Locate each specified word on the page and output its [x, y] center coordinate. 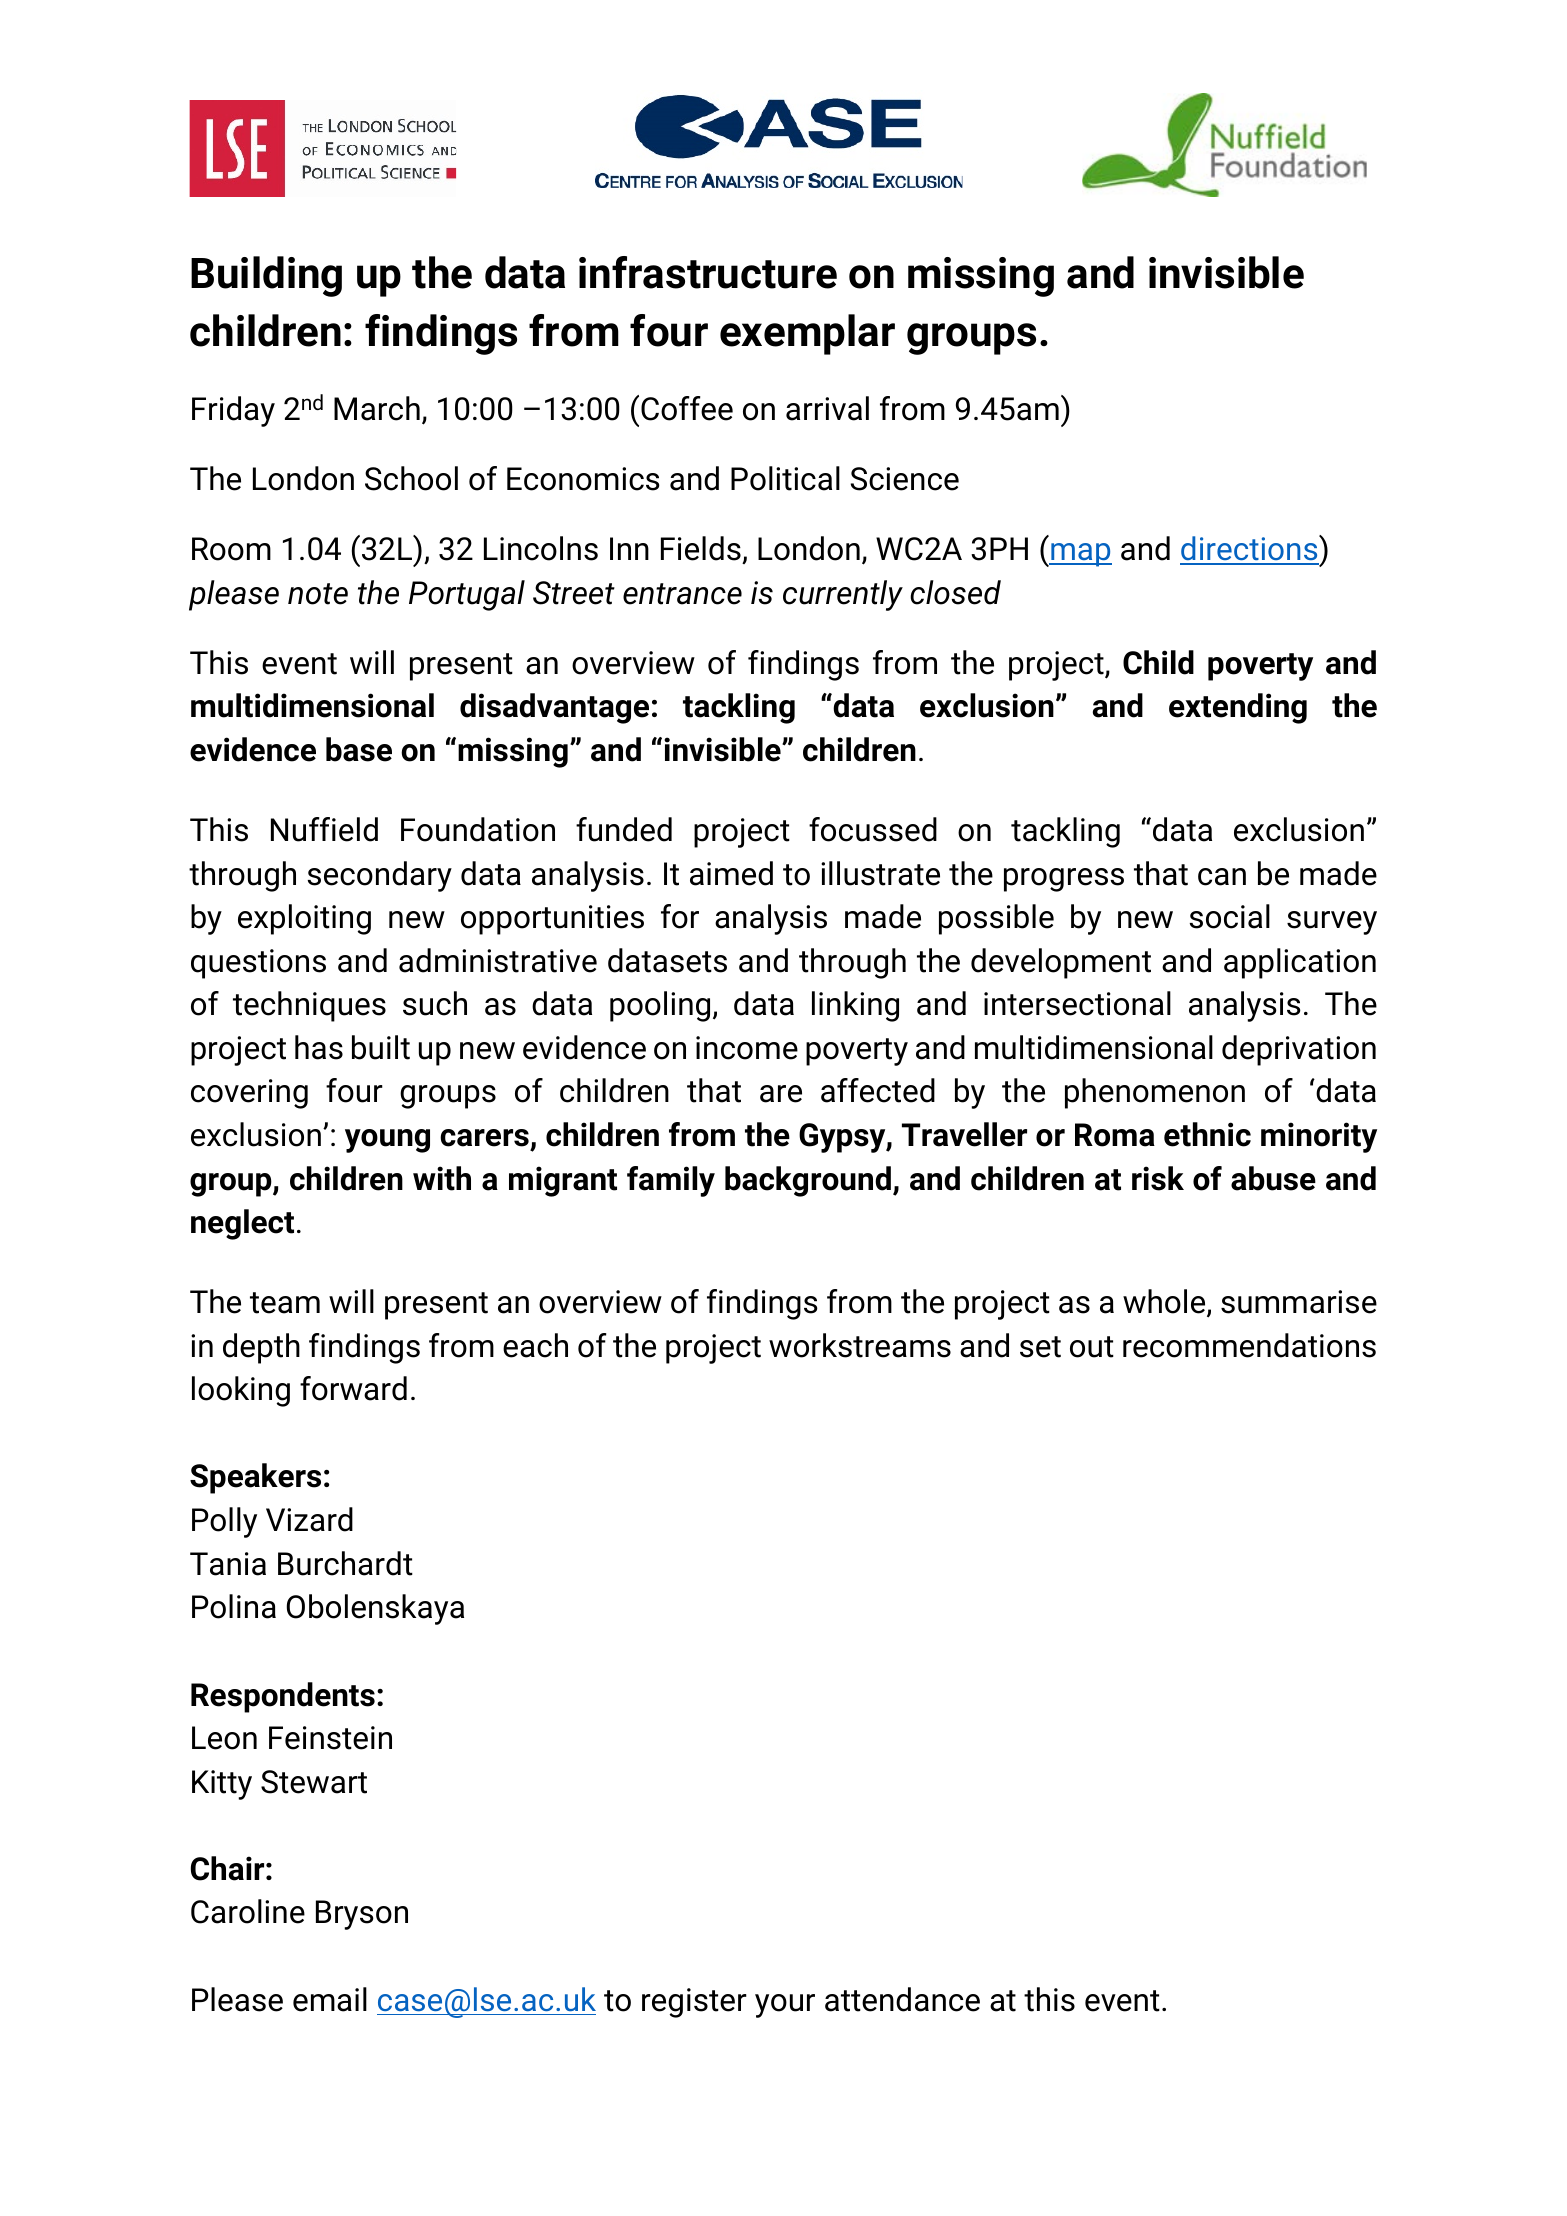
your [785, 2006]
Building [266, 276]
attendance [902, 1999]
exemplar [807, 334]
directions [1250, 549]
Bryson [362, 1915]
